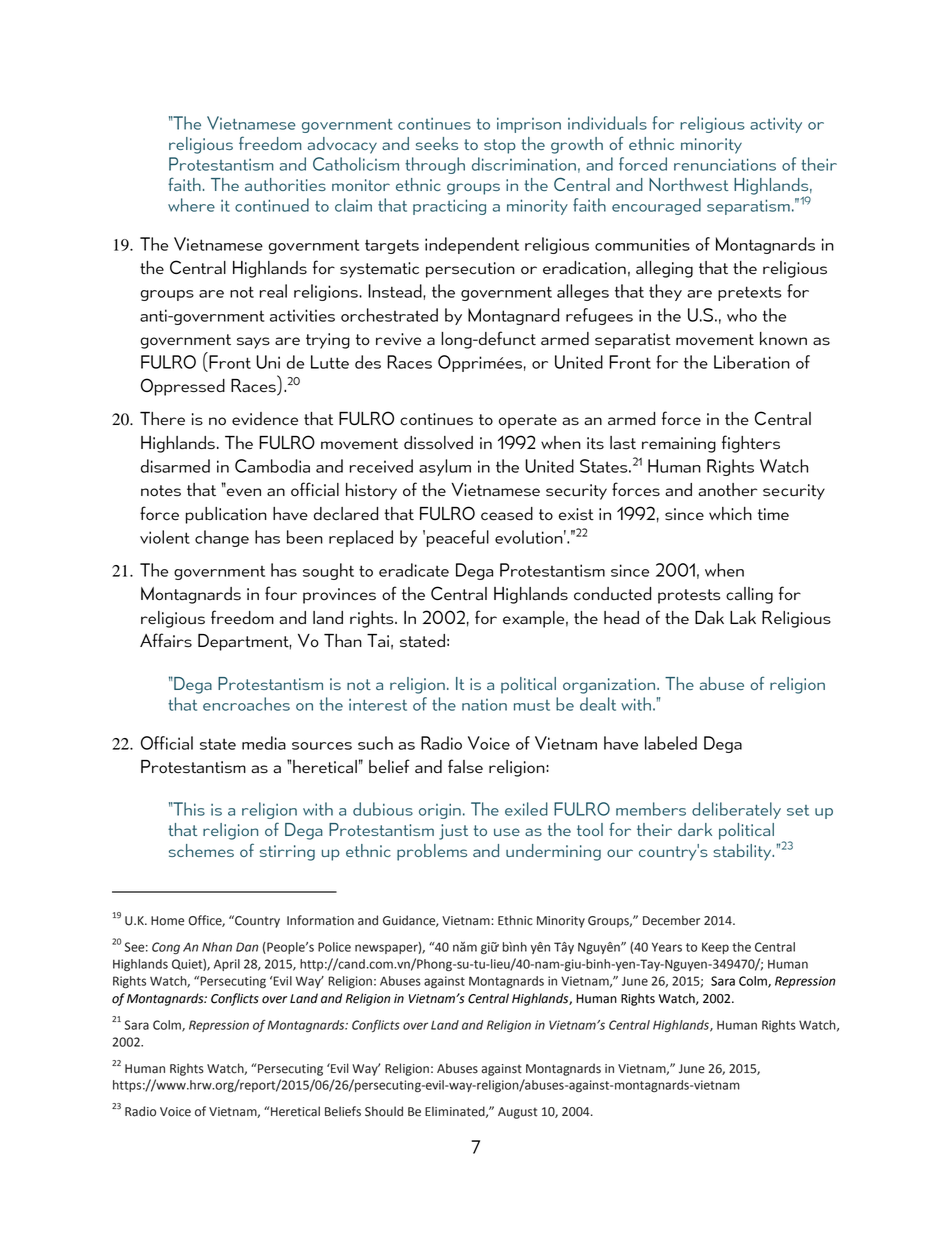  I want to click on authorities, so click(285, 184).
